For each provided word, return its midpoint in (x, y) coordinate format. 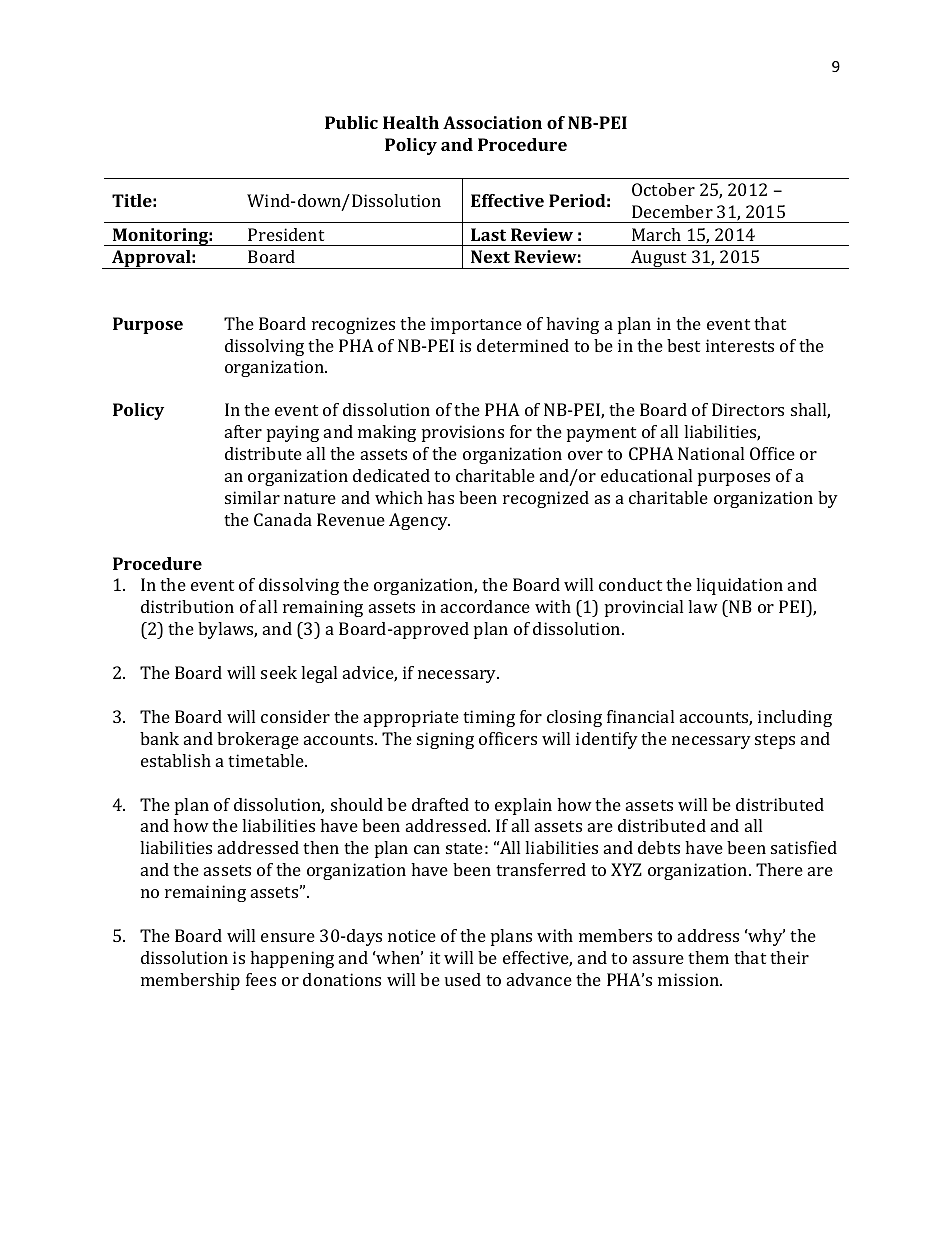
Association (492, 122)
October (663, 189)
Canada (283, 519)
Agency (419, 521)
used (463, 979)
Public (351, 122)
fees (261, 979)
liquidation (739, 586)
